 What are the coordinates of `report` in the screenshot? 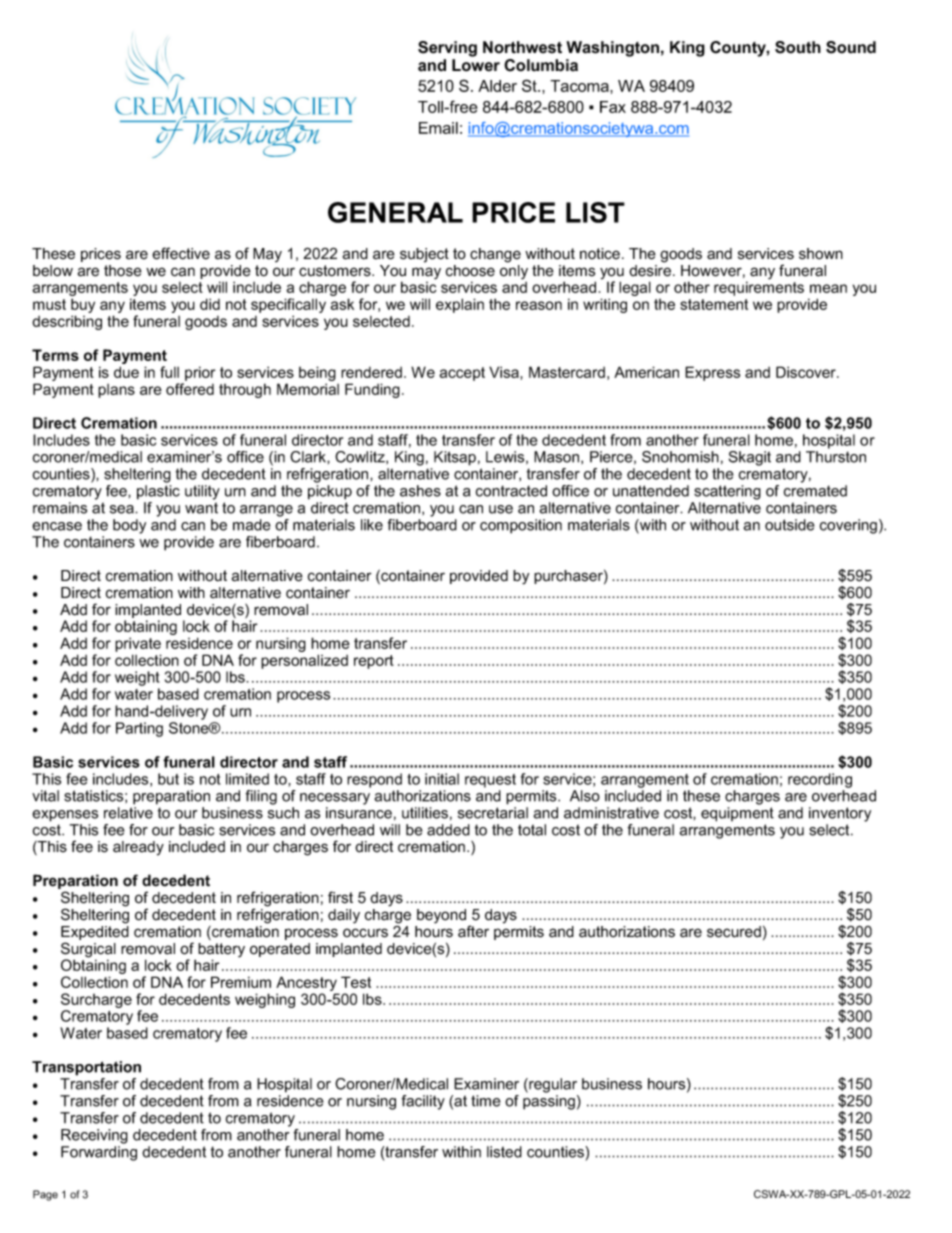 It's located at (374, 662).
